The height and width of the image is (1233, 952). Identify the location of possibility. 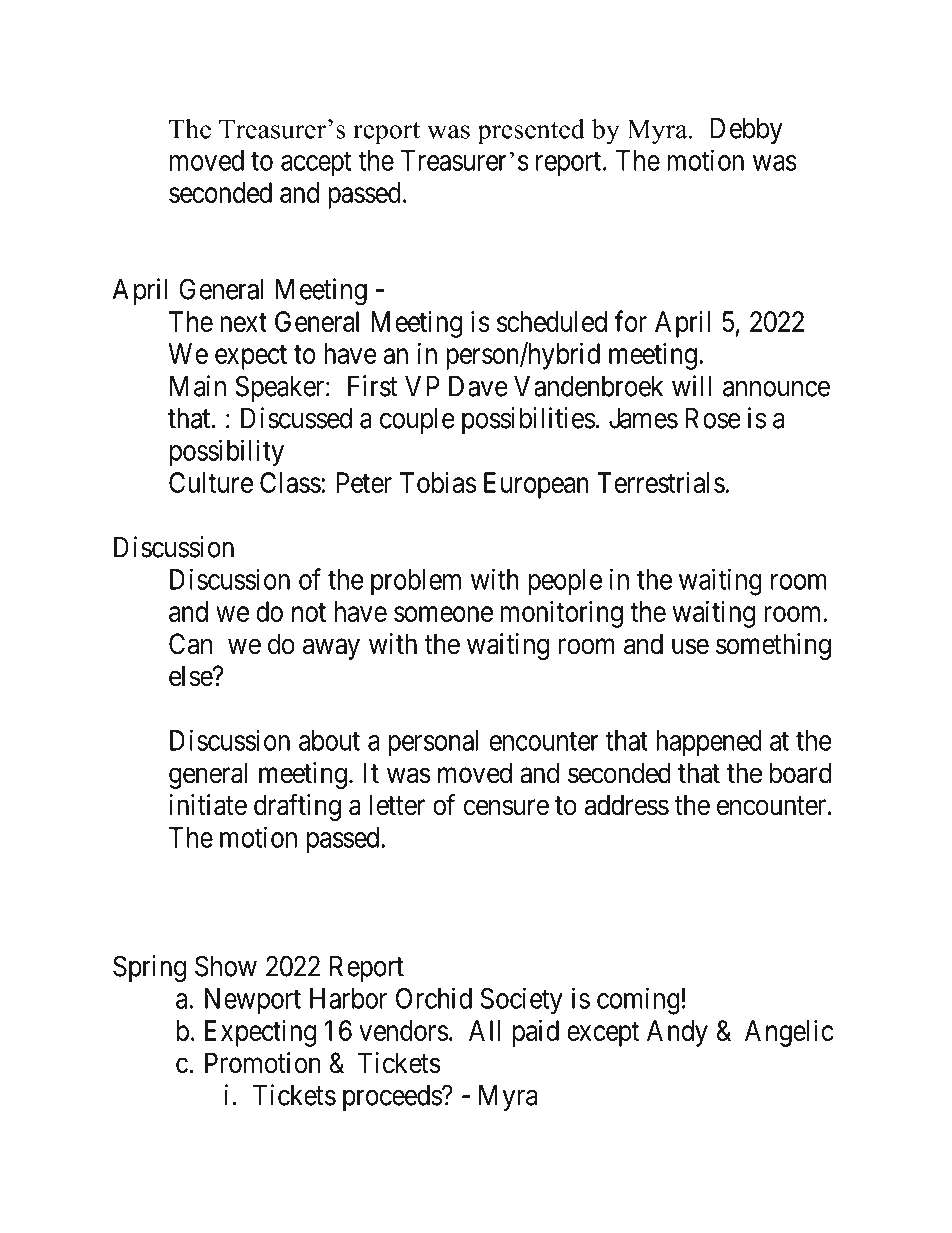
(227, 453).
